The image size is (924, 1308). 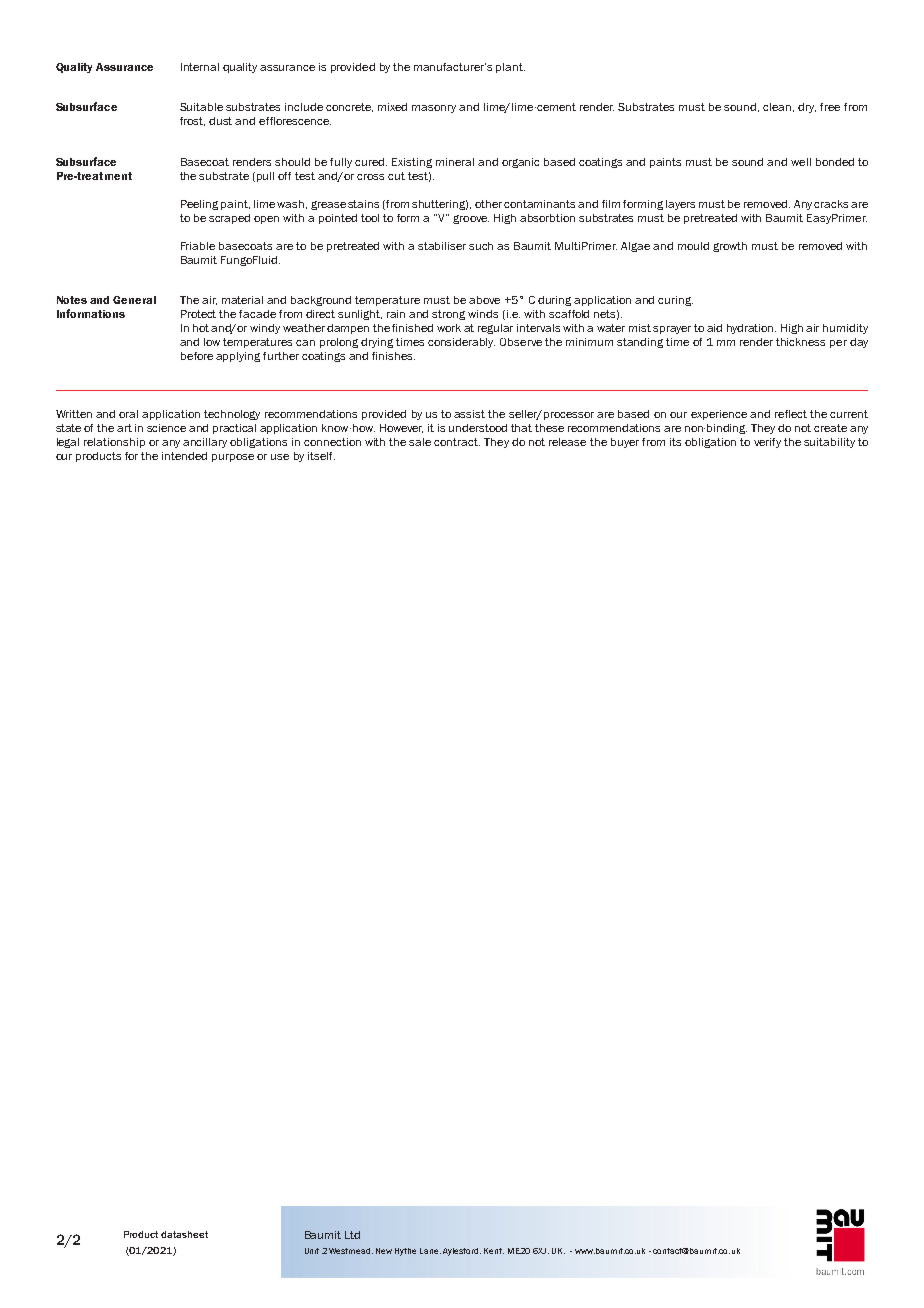 What do you see at coordinates (184, 456) in the image?
I see `intended` at bounding box center [184, 456].
